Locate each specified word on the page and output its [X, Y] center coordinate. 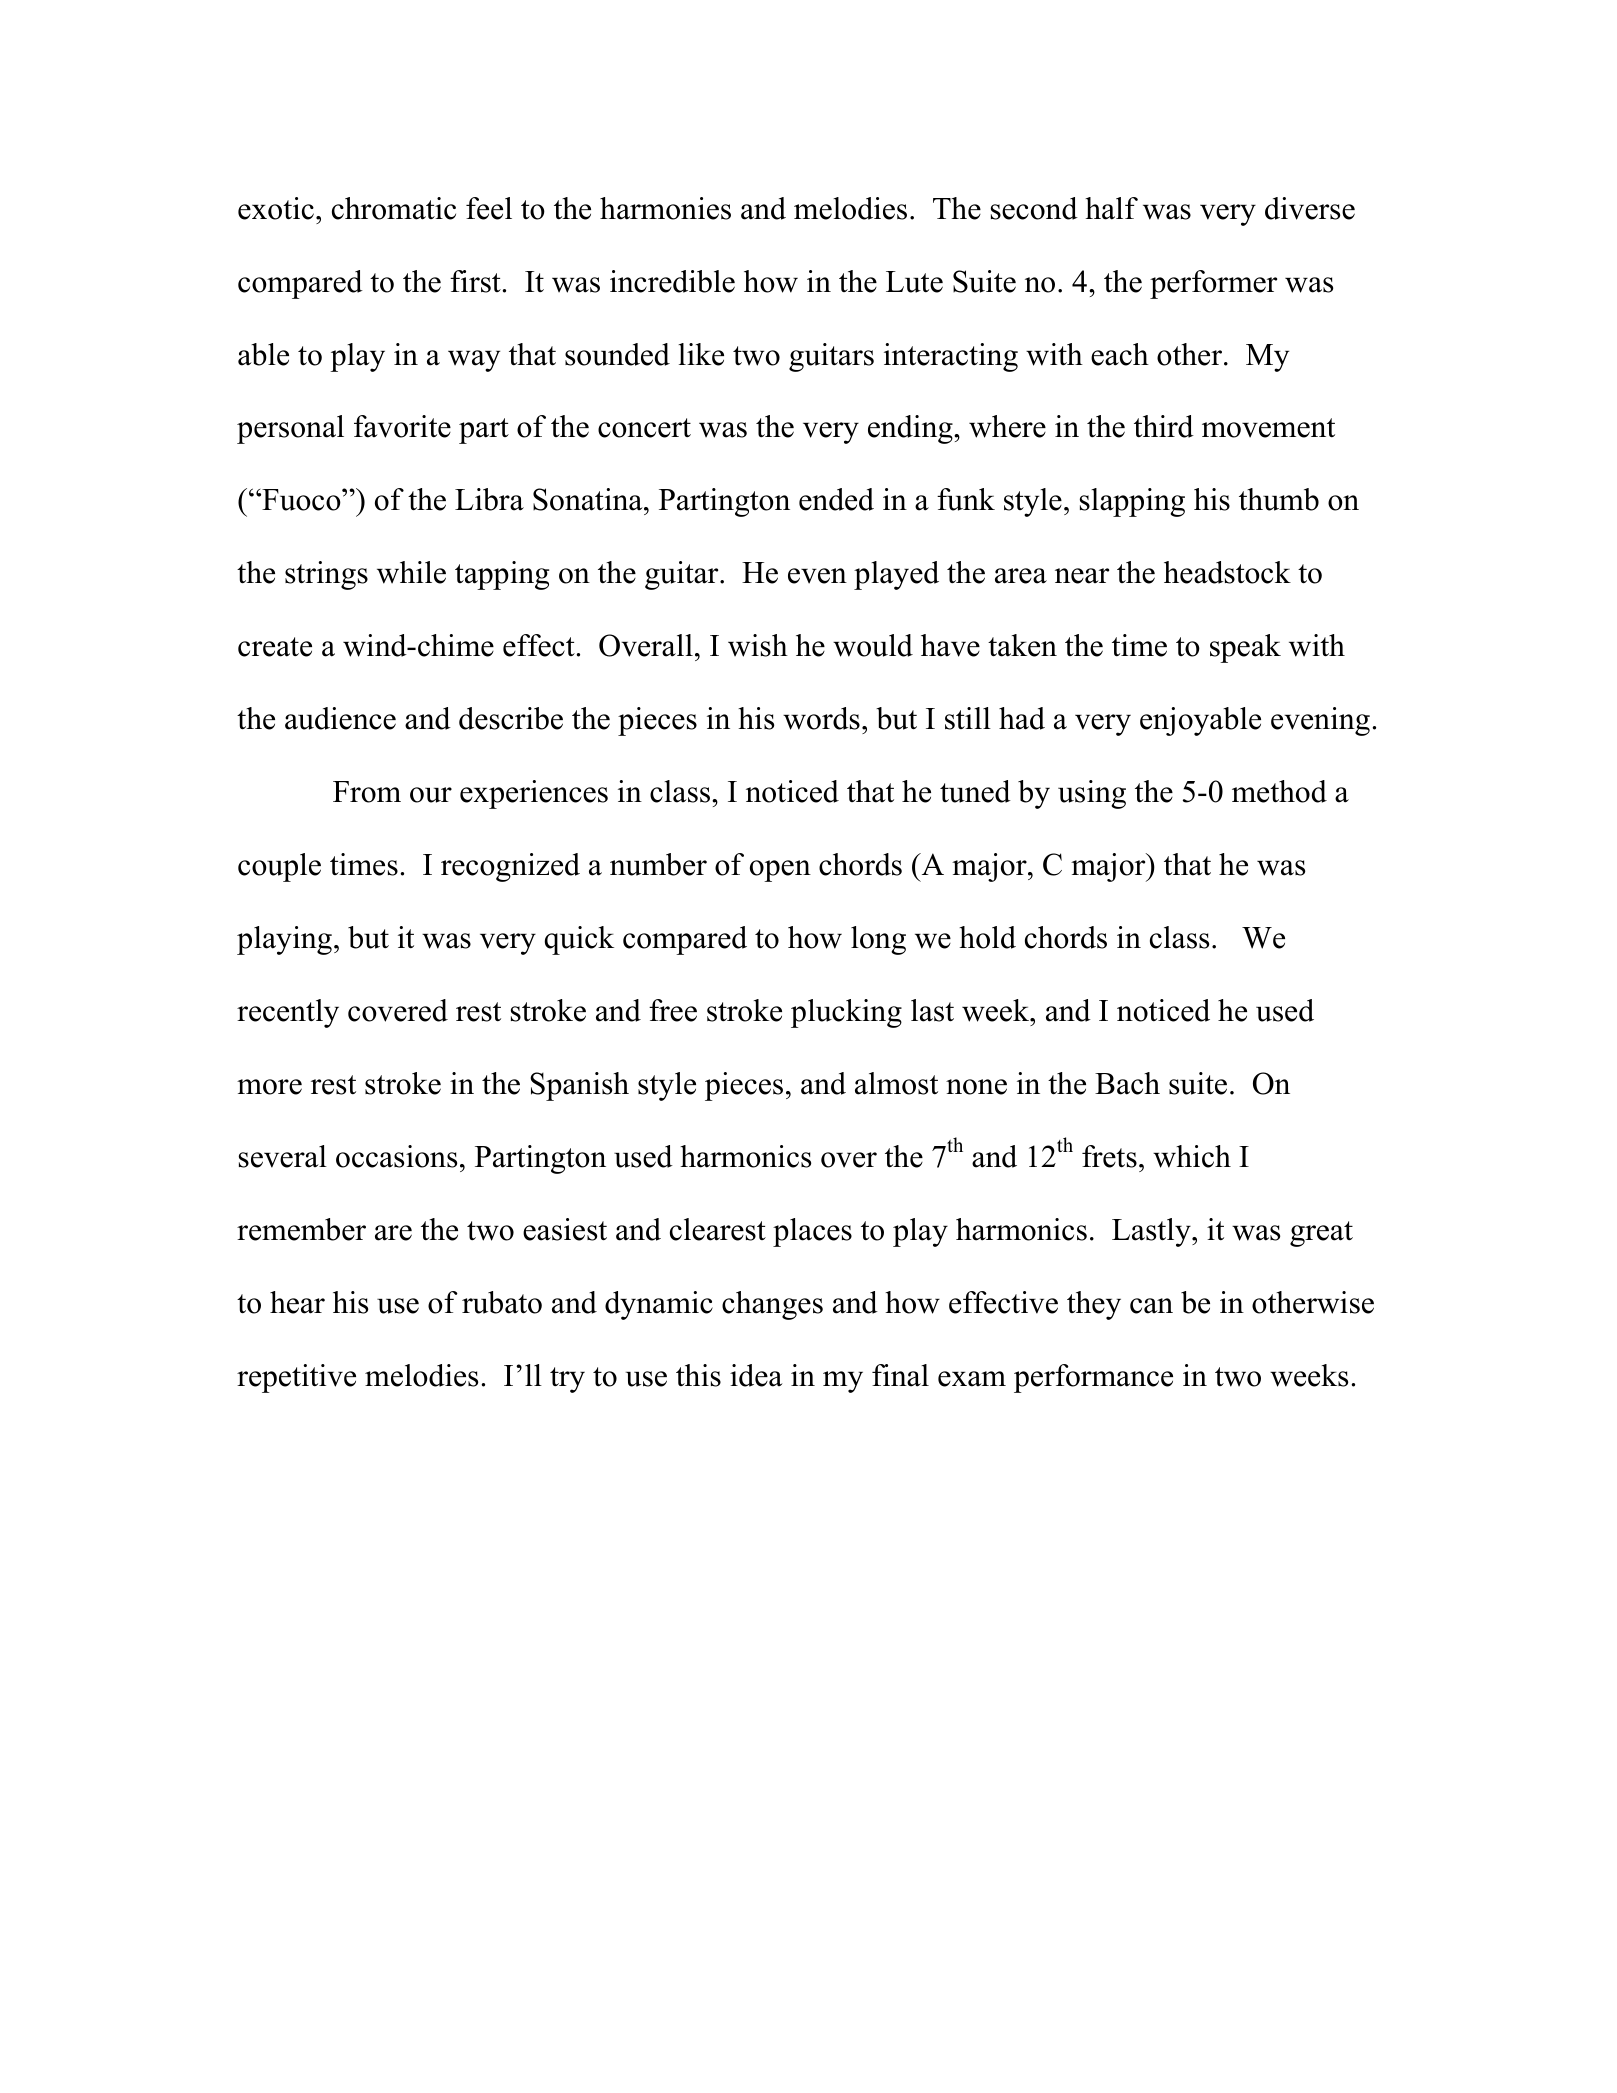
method [1279, 791]
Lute [914, 282]
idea [756, 1375]
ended [836, 499]
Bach [1127, 1083]
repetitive [296, 1378]
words [821, 718]
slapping [1132, 502]
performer [1213, 284]
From [367, 792]
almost [896, 1083]
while [411, 572]
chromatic [394, 208]
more [269, 1087]
